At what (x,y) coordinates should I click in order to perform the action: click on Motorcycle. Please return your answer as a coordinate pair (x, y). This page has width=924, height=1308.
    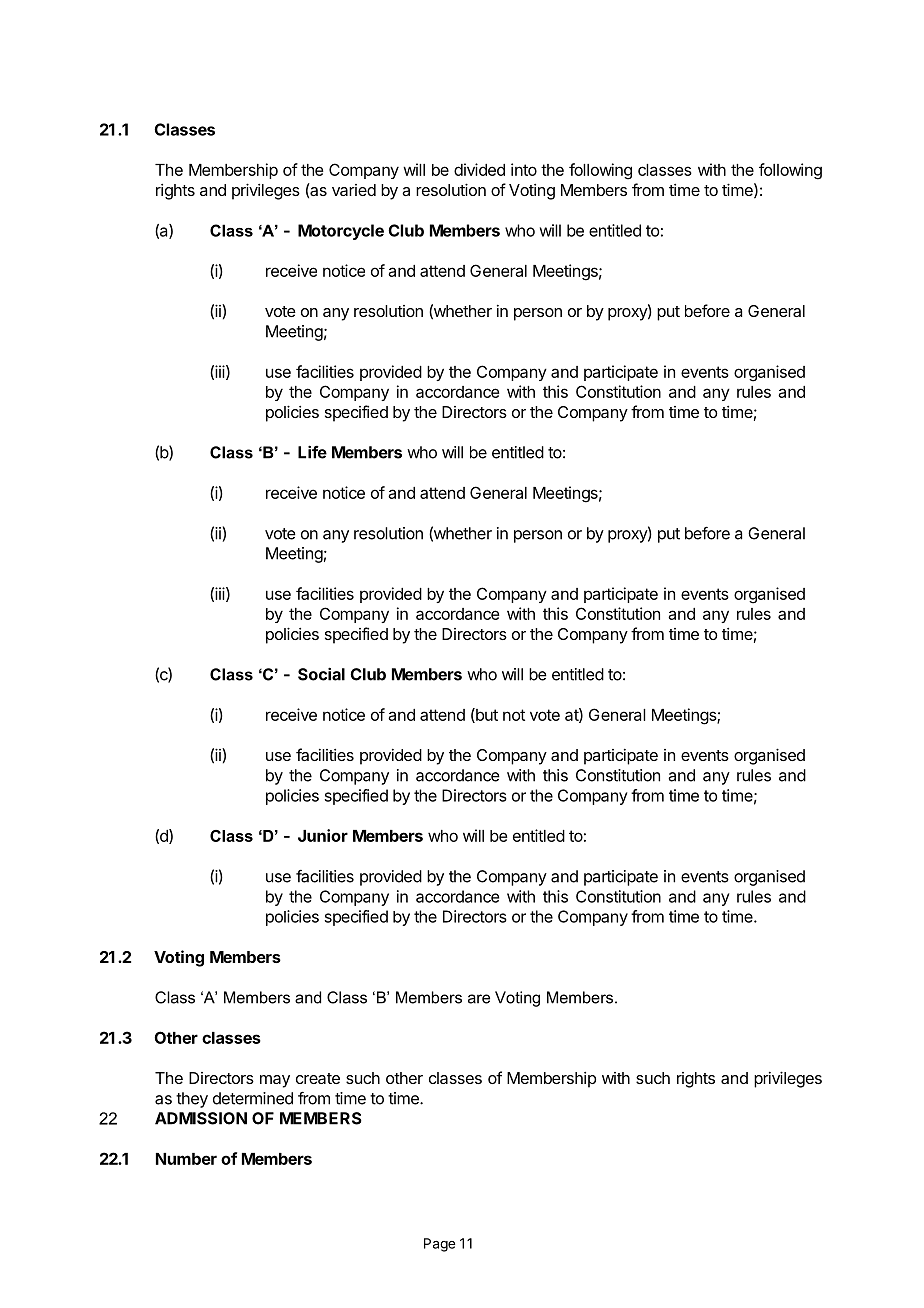
    Looking at the image, I should click on (341, 232).
